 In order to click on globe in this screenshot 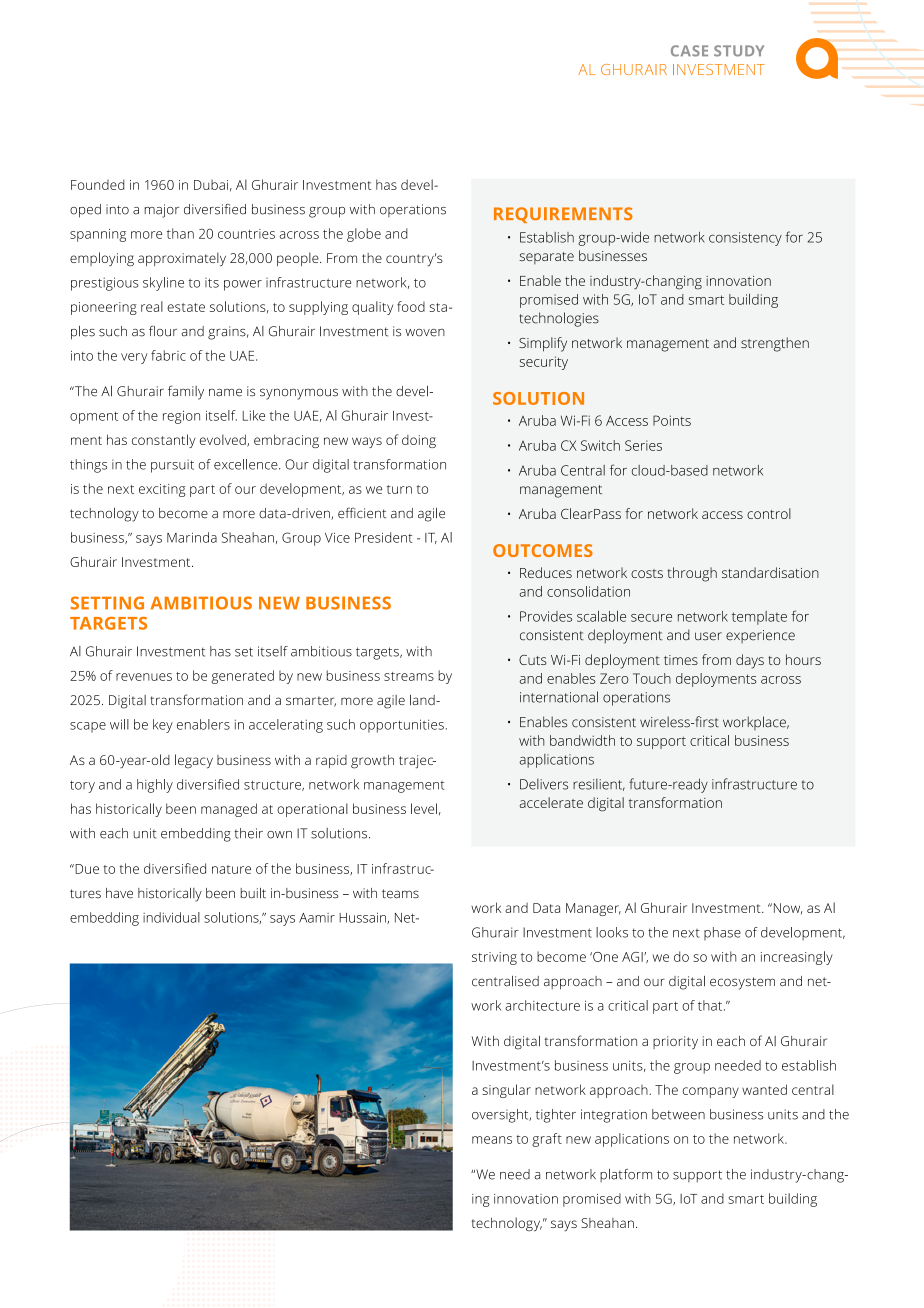, I will do `click(364, 235)`.
